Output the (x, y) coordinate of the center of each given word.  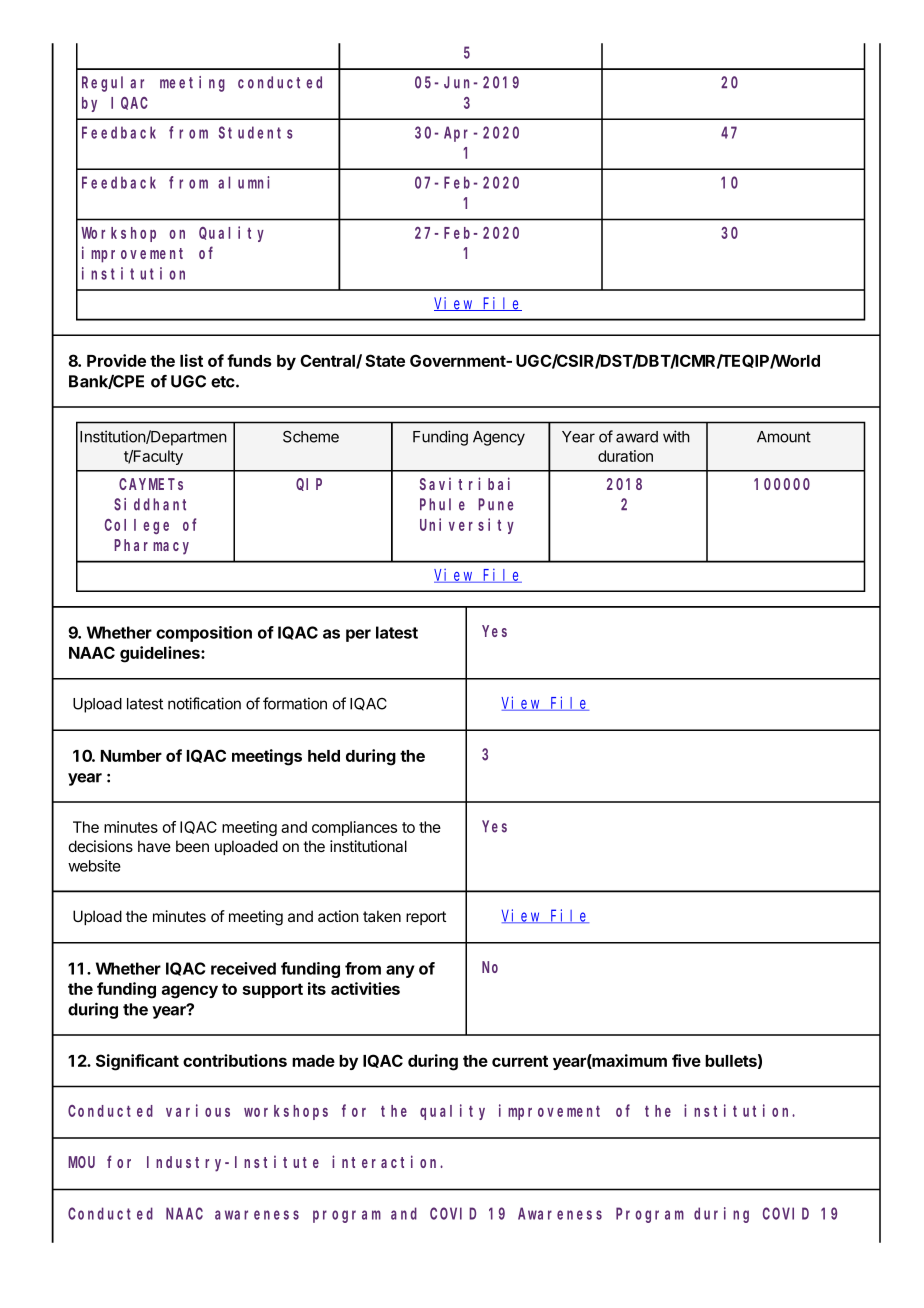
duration (625, 456)
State (385, 360)
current (520, 1061)
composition (204, 634)
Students (256, 132)
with (676, 436)
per (358, 635)
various (198, 1110)
